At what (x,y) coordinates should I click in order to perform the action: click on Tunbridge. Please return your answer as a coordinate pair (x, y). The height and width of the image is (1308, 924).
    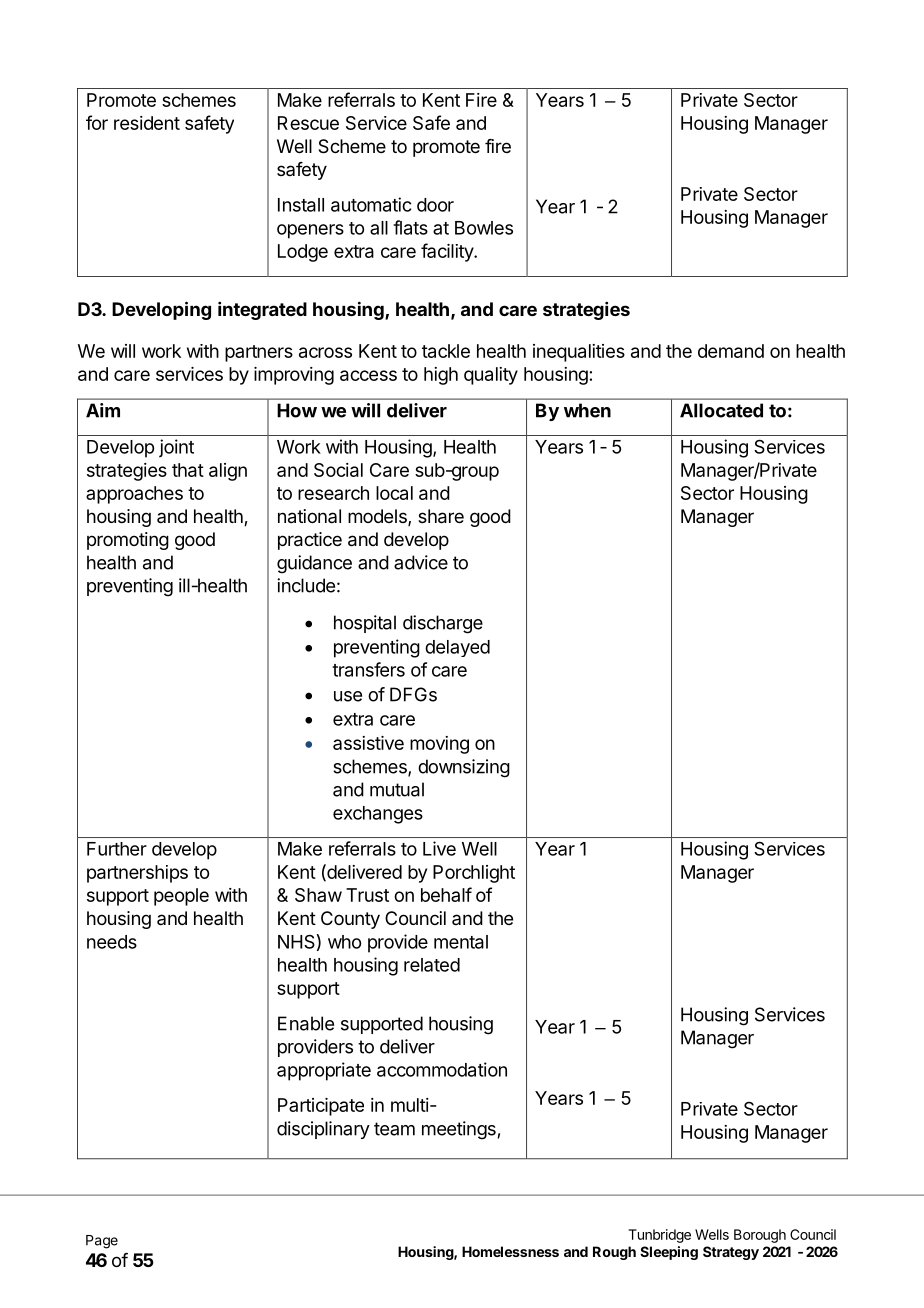
    Looking at the image, I should click on (659, 1236).
